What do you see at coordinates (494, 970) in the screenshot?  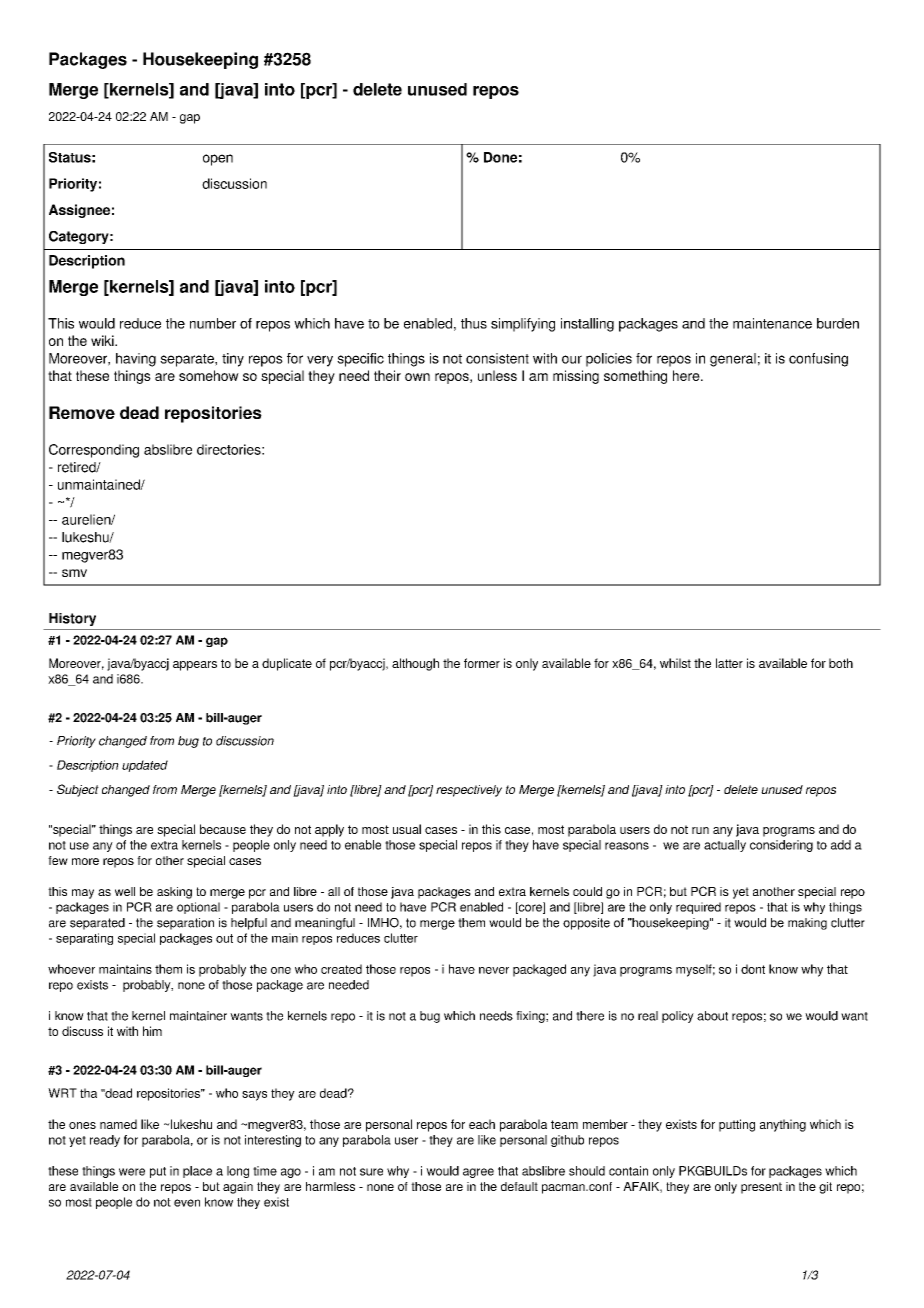 I see `never` at bounding box center [494, 970].
